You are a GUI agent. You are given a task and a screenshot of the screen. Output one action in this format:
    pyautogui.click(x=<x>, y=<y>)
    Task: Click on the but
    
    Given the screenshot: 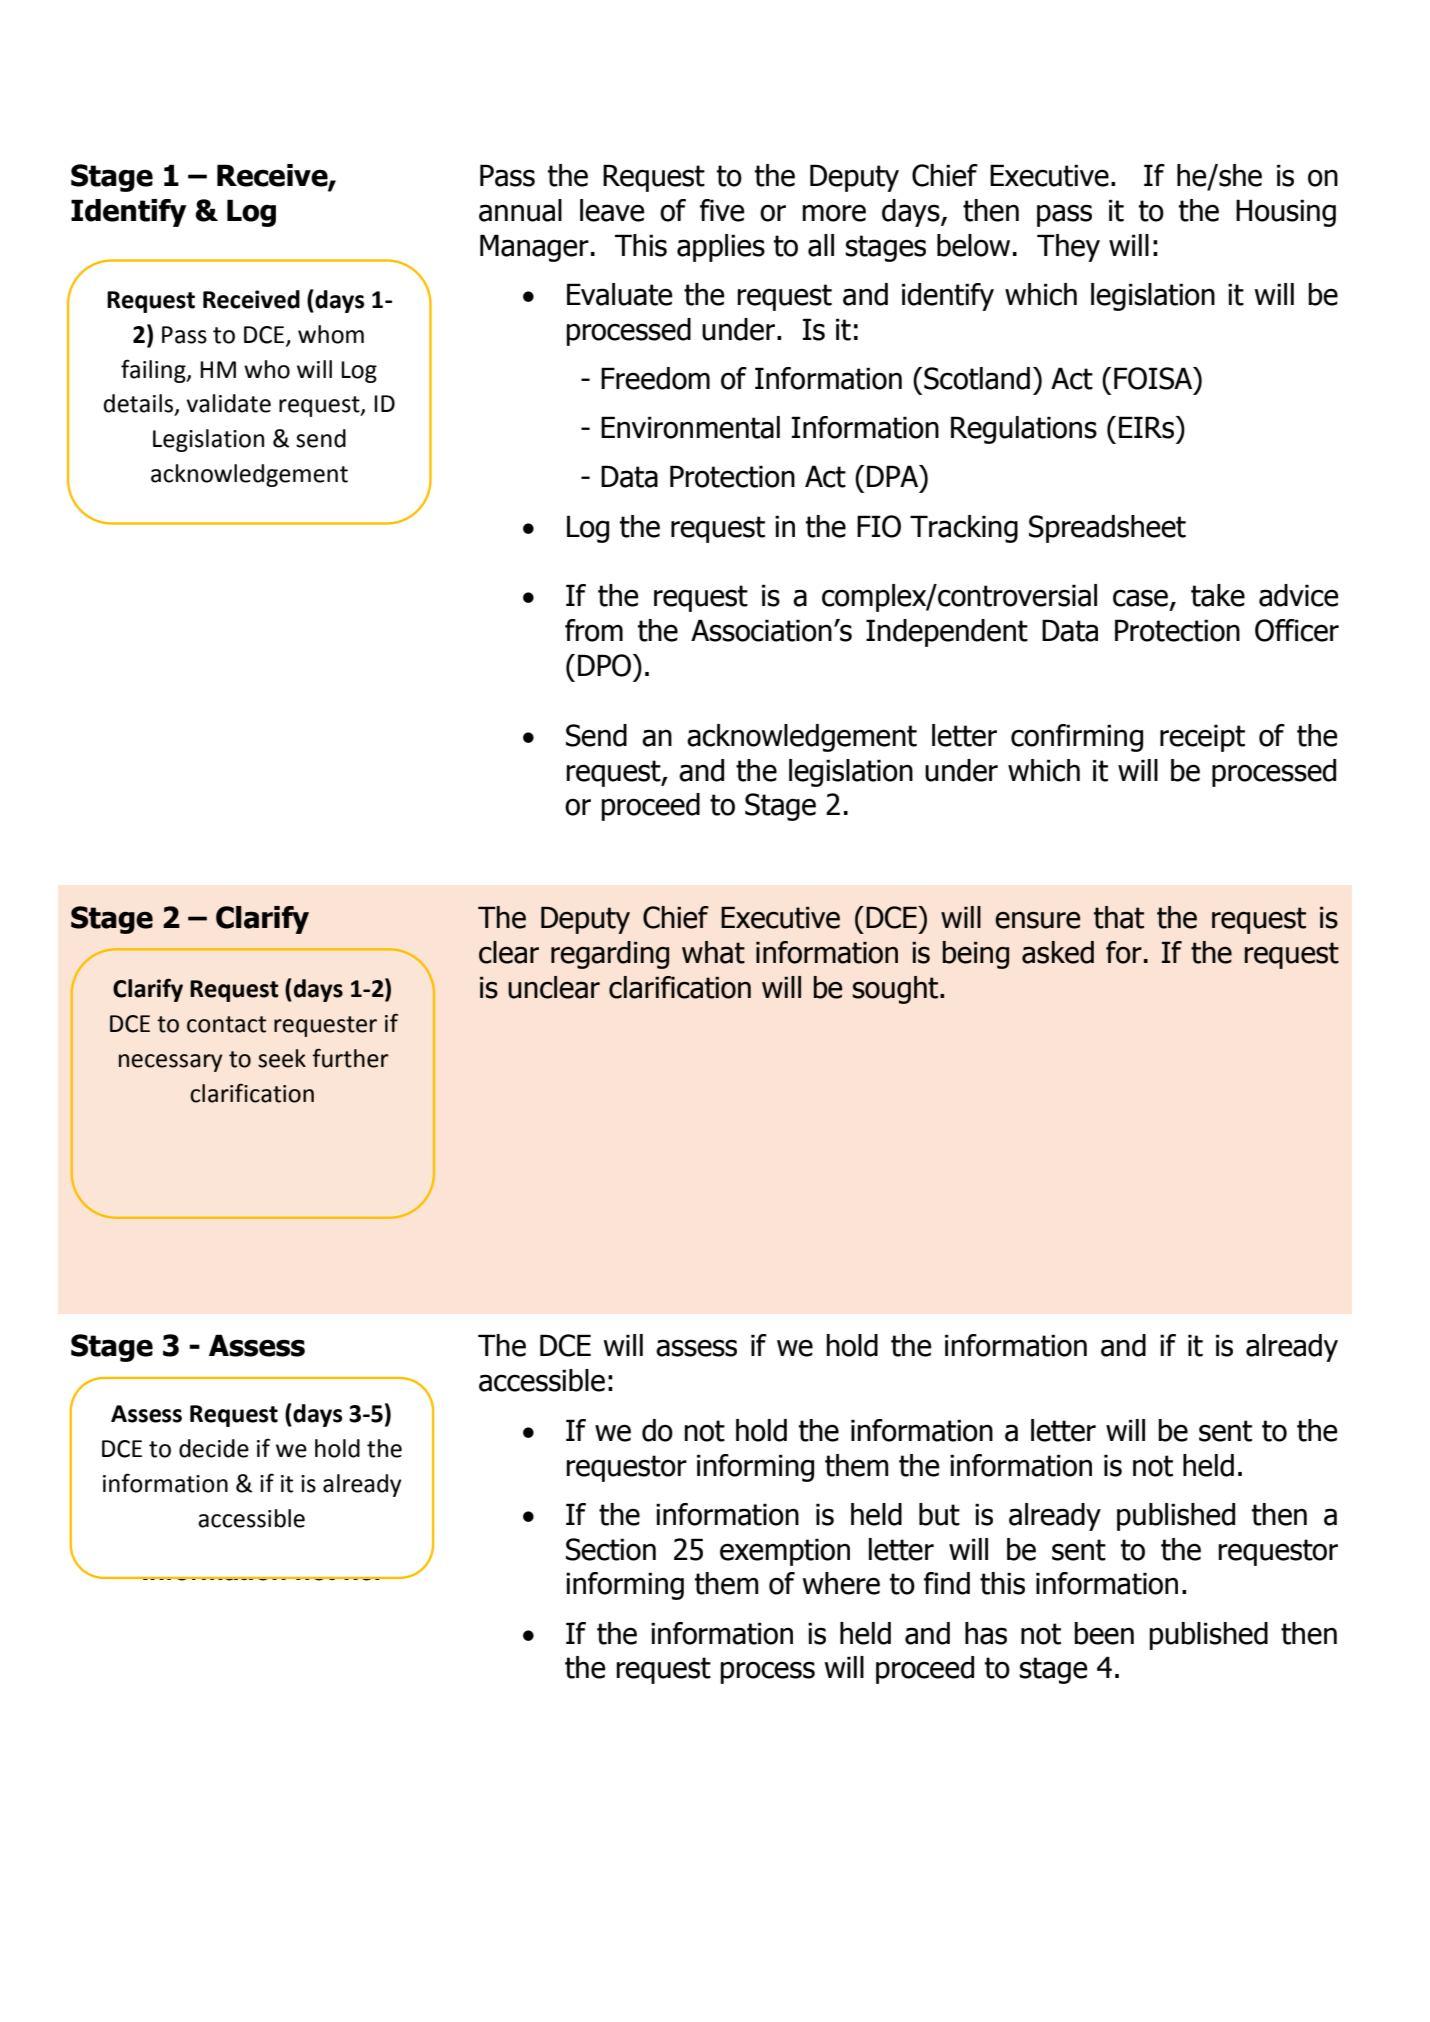 What is the action you would take?
    pyautogui.click(x=939, y=1514)
